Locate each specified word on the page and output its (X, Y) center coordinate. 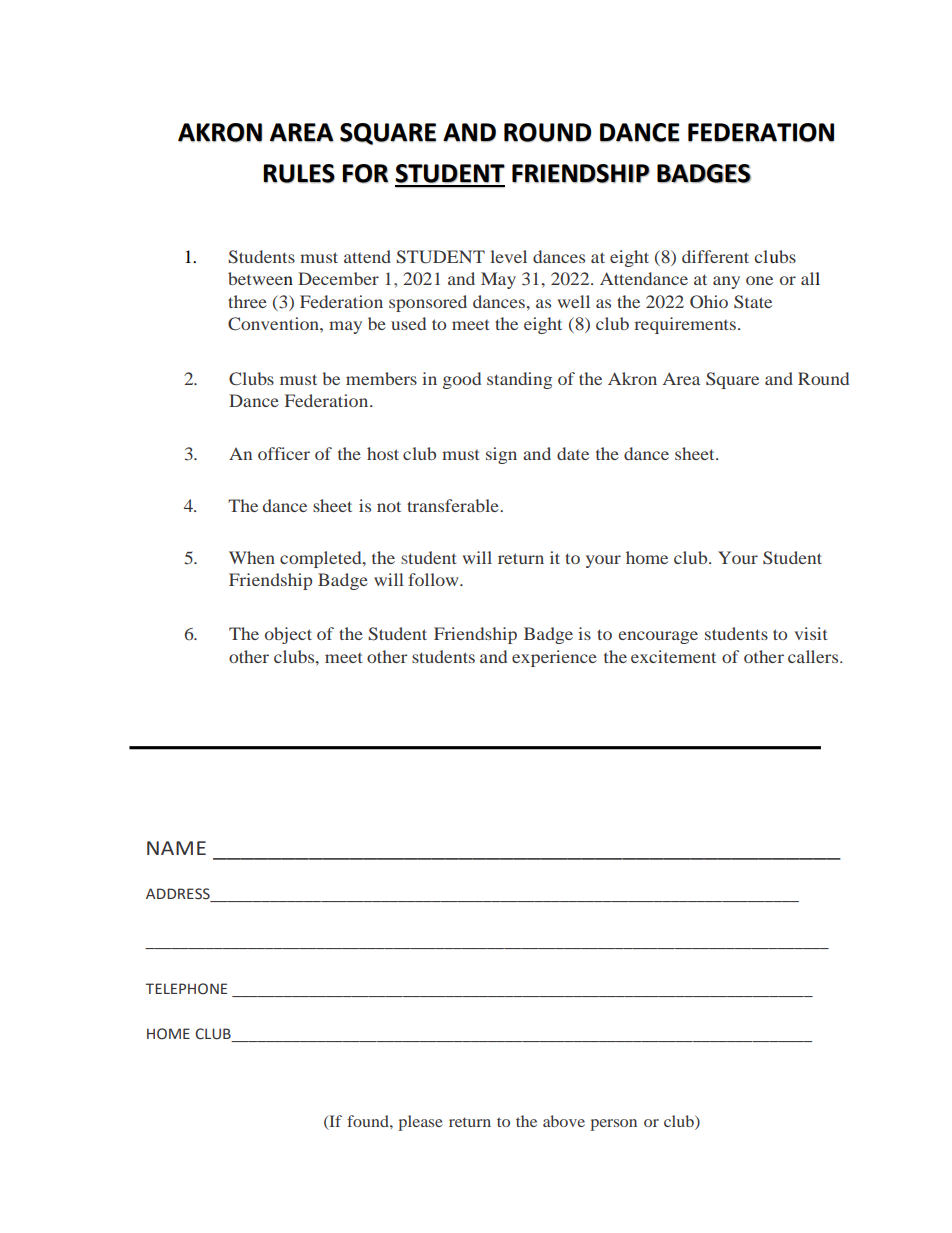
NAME (176, 848)
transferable (454, 505)
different (715, 256)
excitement (673, 656)
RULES (299, 173)
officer (284, 453)
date (573, 453)
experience (554, 658)
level (508, 256)
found (369, 1121)
